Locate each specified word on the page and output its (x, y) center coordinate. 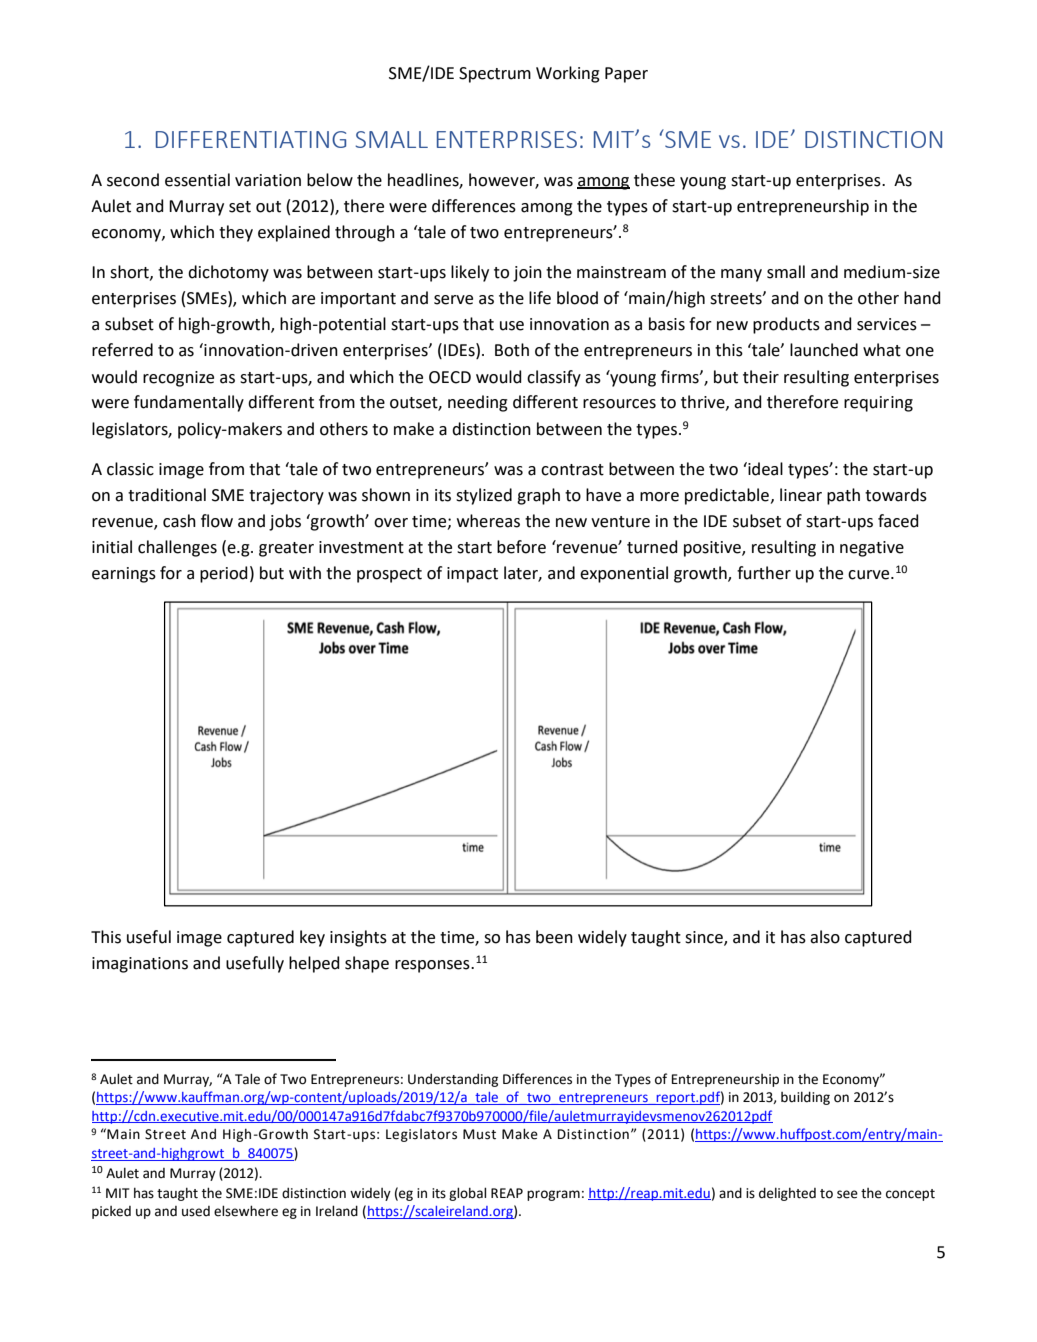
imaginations (140, 965)
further (764, 573)
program (553, 1195)
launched (824, 350)
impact (472, 575)
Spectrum (495, 75)
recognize (178, 379)
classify (554, 378)
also (825, 937)
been (554, 937)
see (847, 1194)
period (224, 574)
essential (197, 180)
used (196, 1211)
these (654, 180)
